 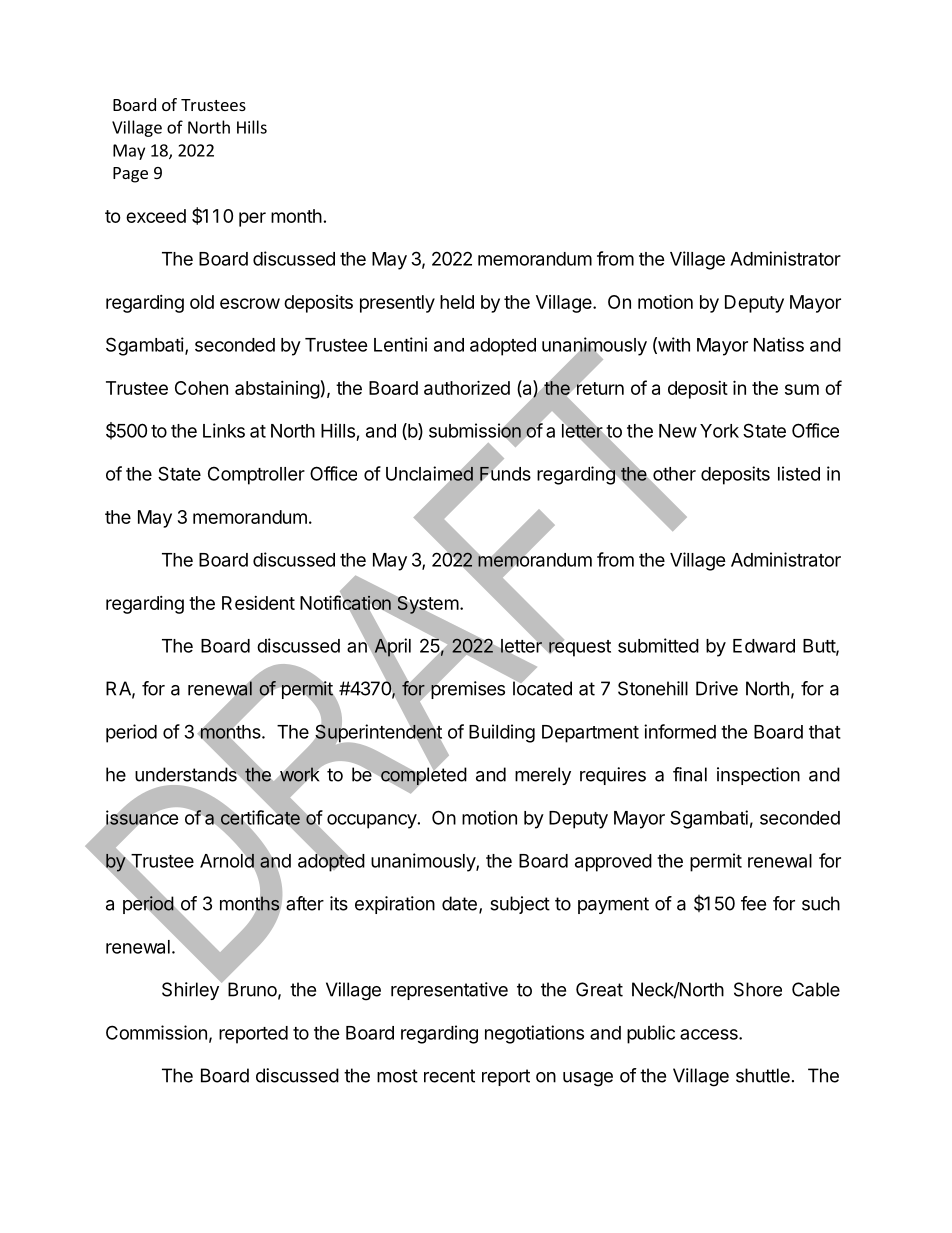 What do you see at coordinates (156, 216) in the screenshot?
I see `exceed` at bounding box center [156, 216].
